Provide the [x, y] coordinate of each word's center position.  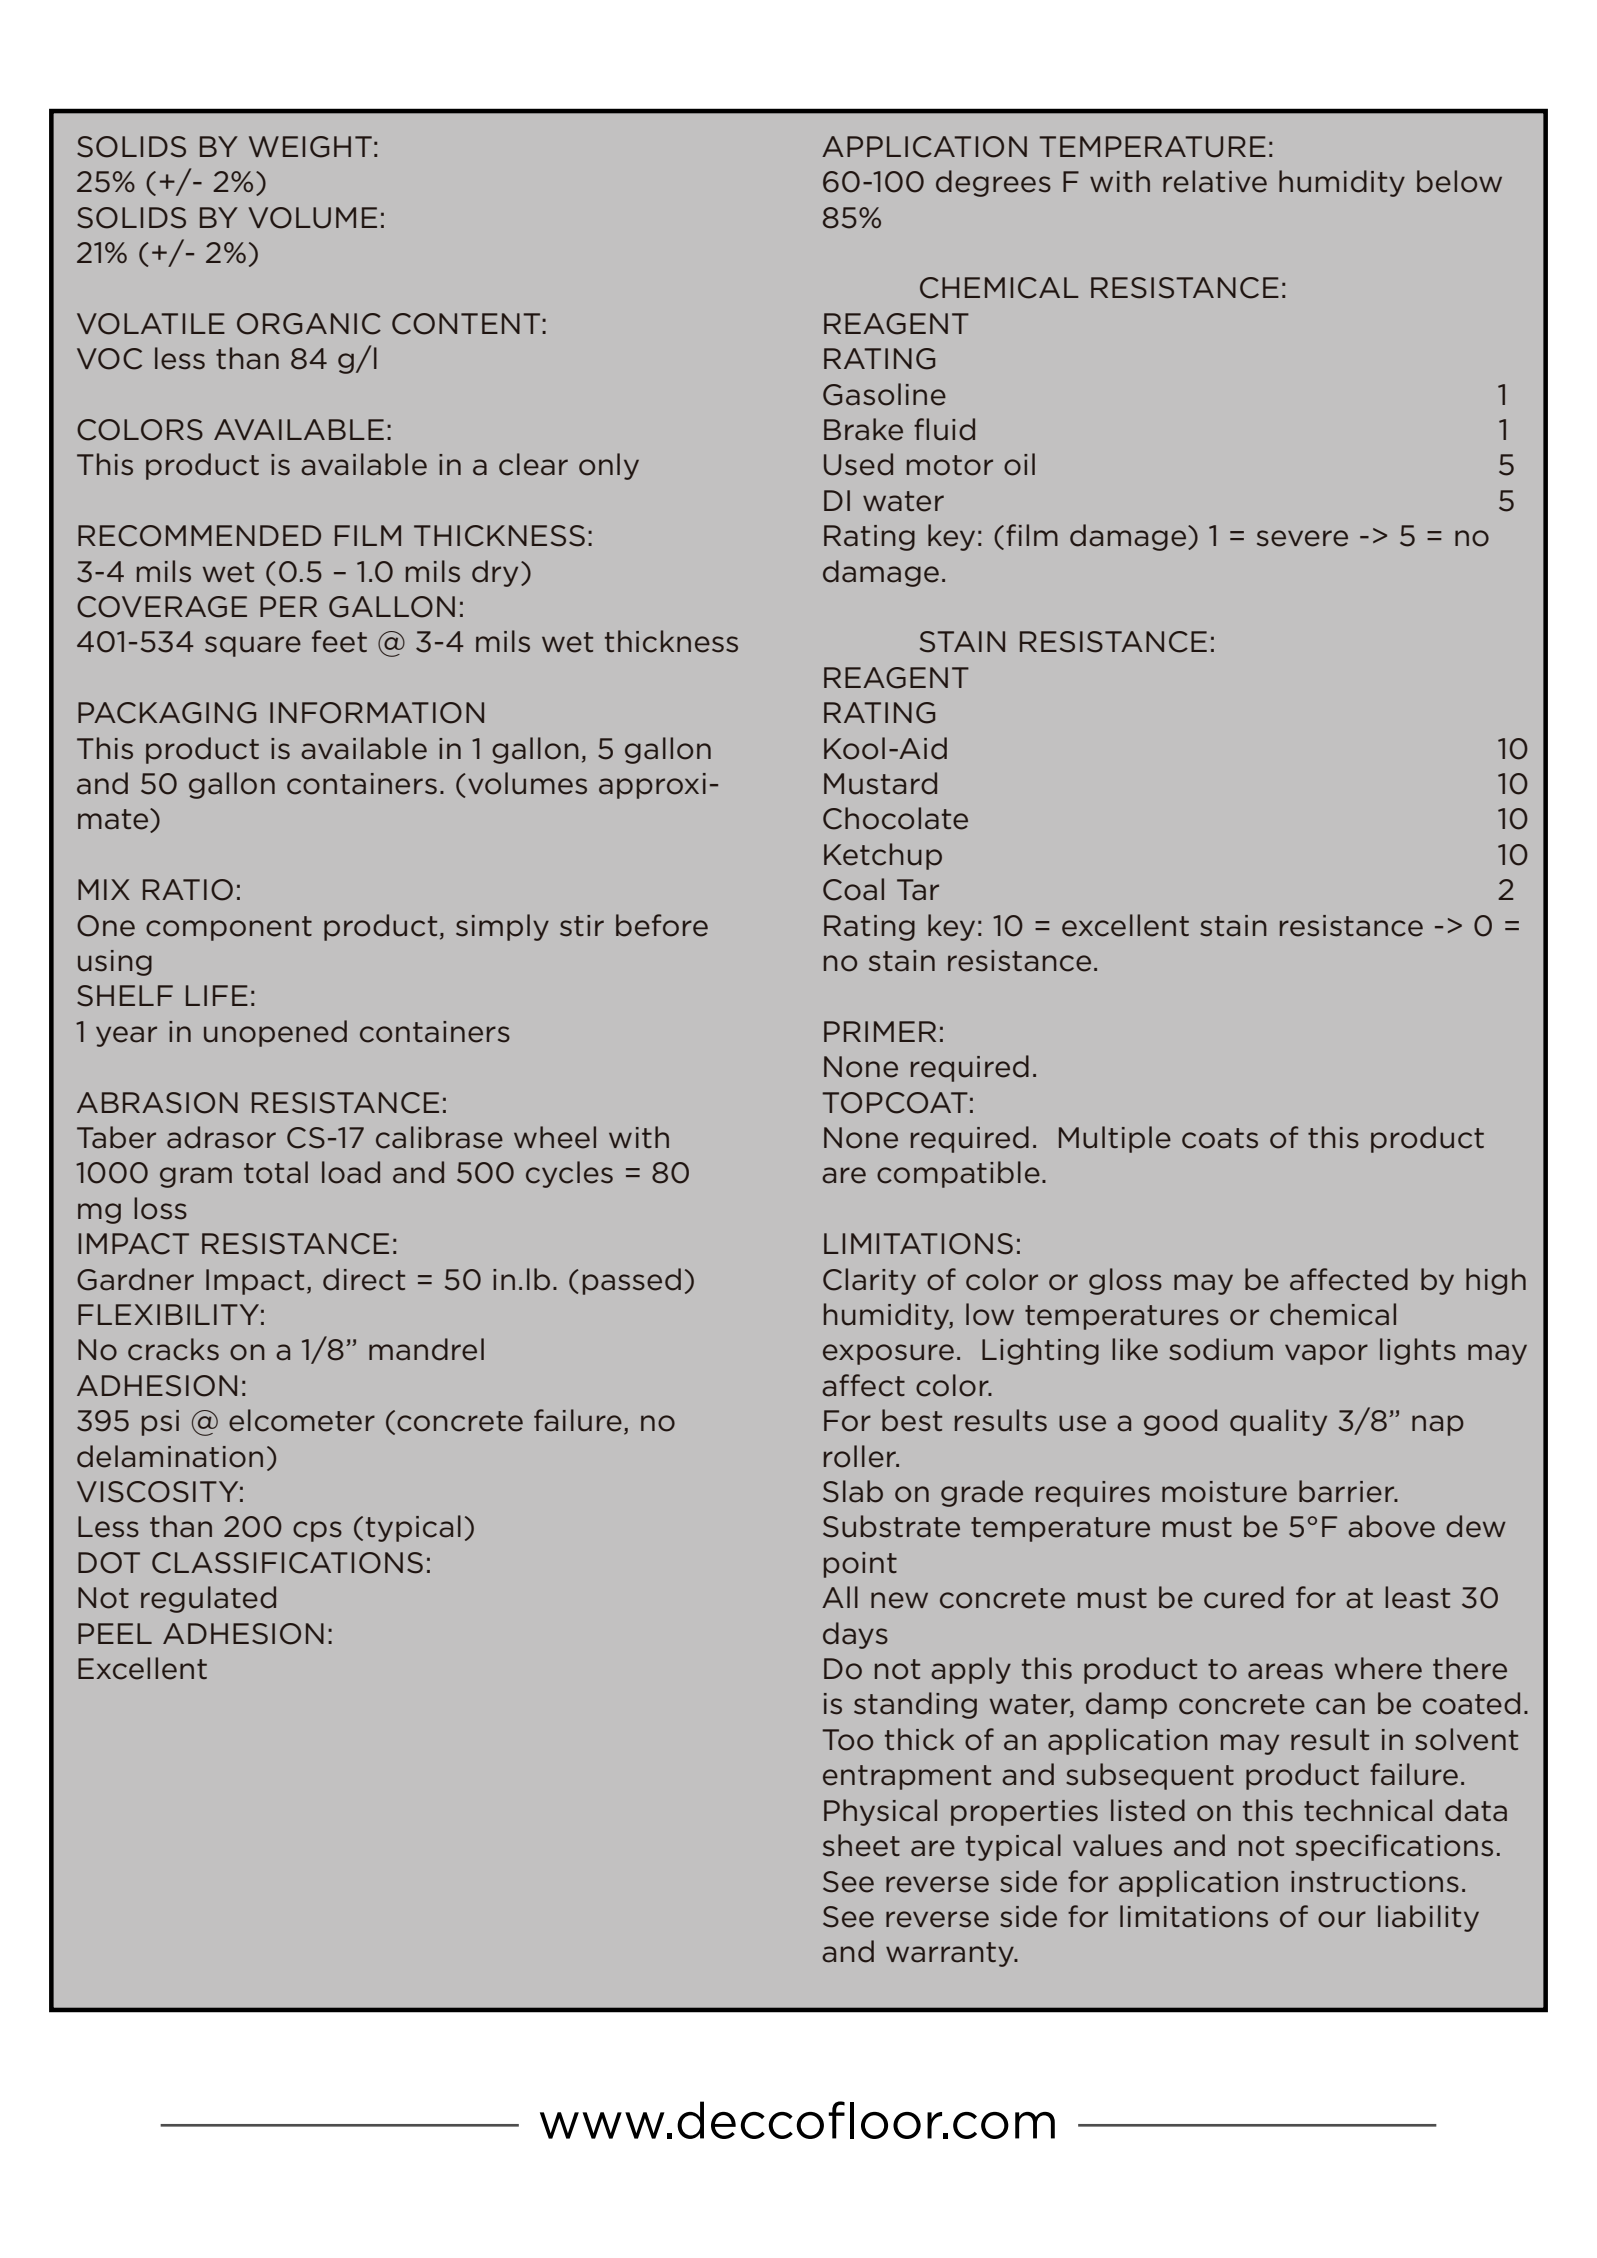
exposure [888, 1354]
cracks [173, 1349]
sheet [861, 1845]
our [1342, 1919]
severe [1302, 538]
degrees [993, 183]
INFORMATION [377, 713]
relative [1215, 181]
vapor [1326, 1354]
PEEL [115, 1633]
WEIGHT [310, 147]
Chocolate [895, 818]
